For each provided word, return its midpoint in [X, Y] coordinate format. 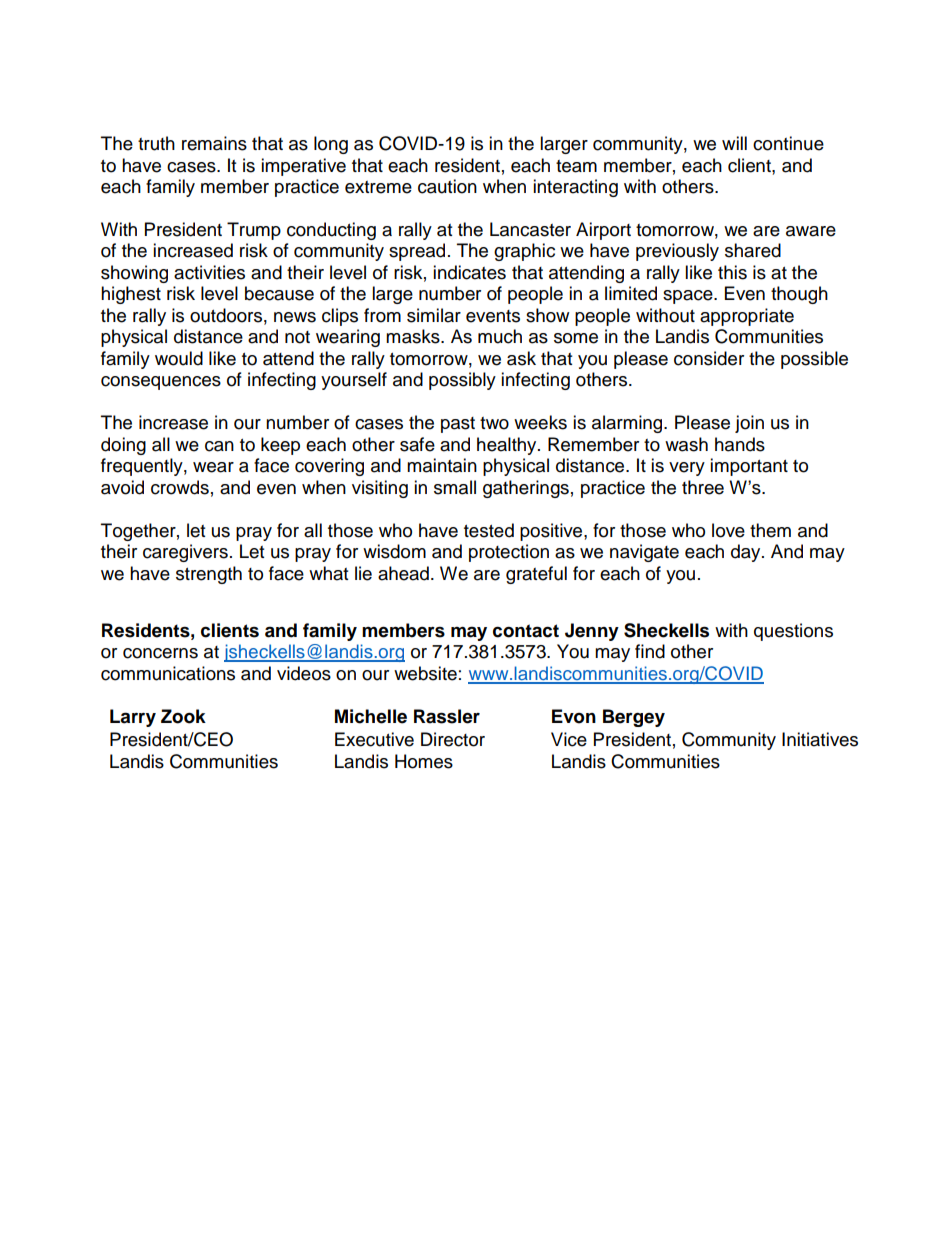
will [734, 143]
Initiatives [820, 739]
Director [453, 739]
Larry [133, 718]
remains [214, 143]
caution [447, 186]
